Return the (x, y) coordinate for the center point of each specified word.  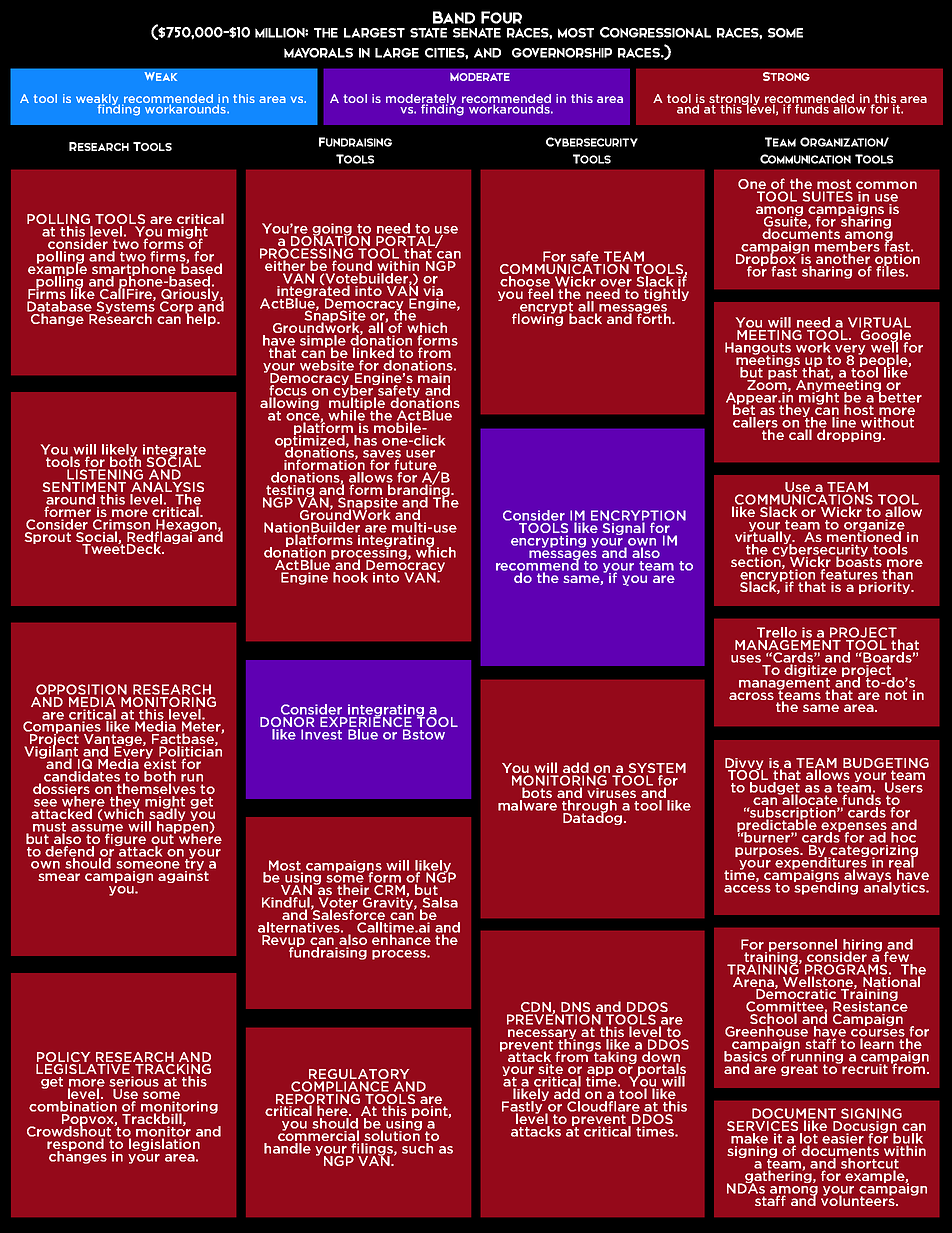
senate (477, 33)
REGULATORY (359, 1074)
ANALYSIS (167, 488)
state (428, 33)
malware (527, 805)
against (183, 876)
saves (382, 455)
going (332, 230)
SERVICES (764, 1127)
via (433, 289)
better (899, 396)
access (747, 889)
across (751, 696)
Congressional (655, 32)
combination (73, 1106)
